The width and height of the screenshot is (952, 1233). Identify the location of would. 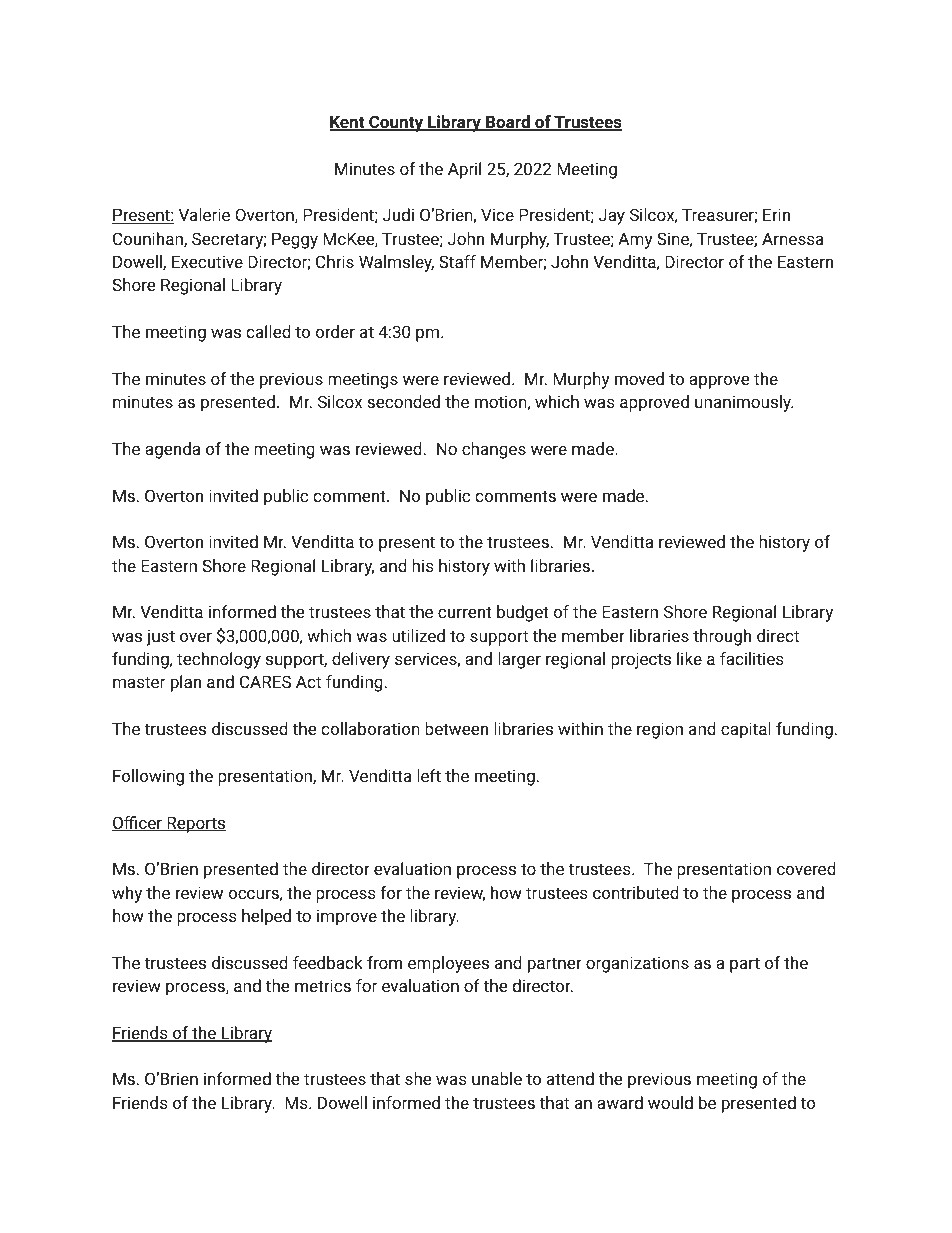
(670, 1102).
